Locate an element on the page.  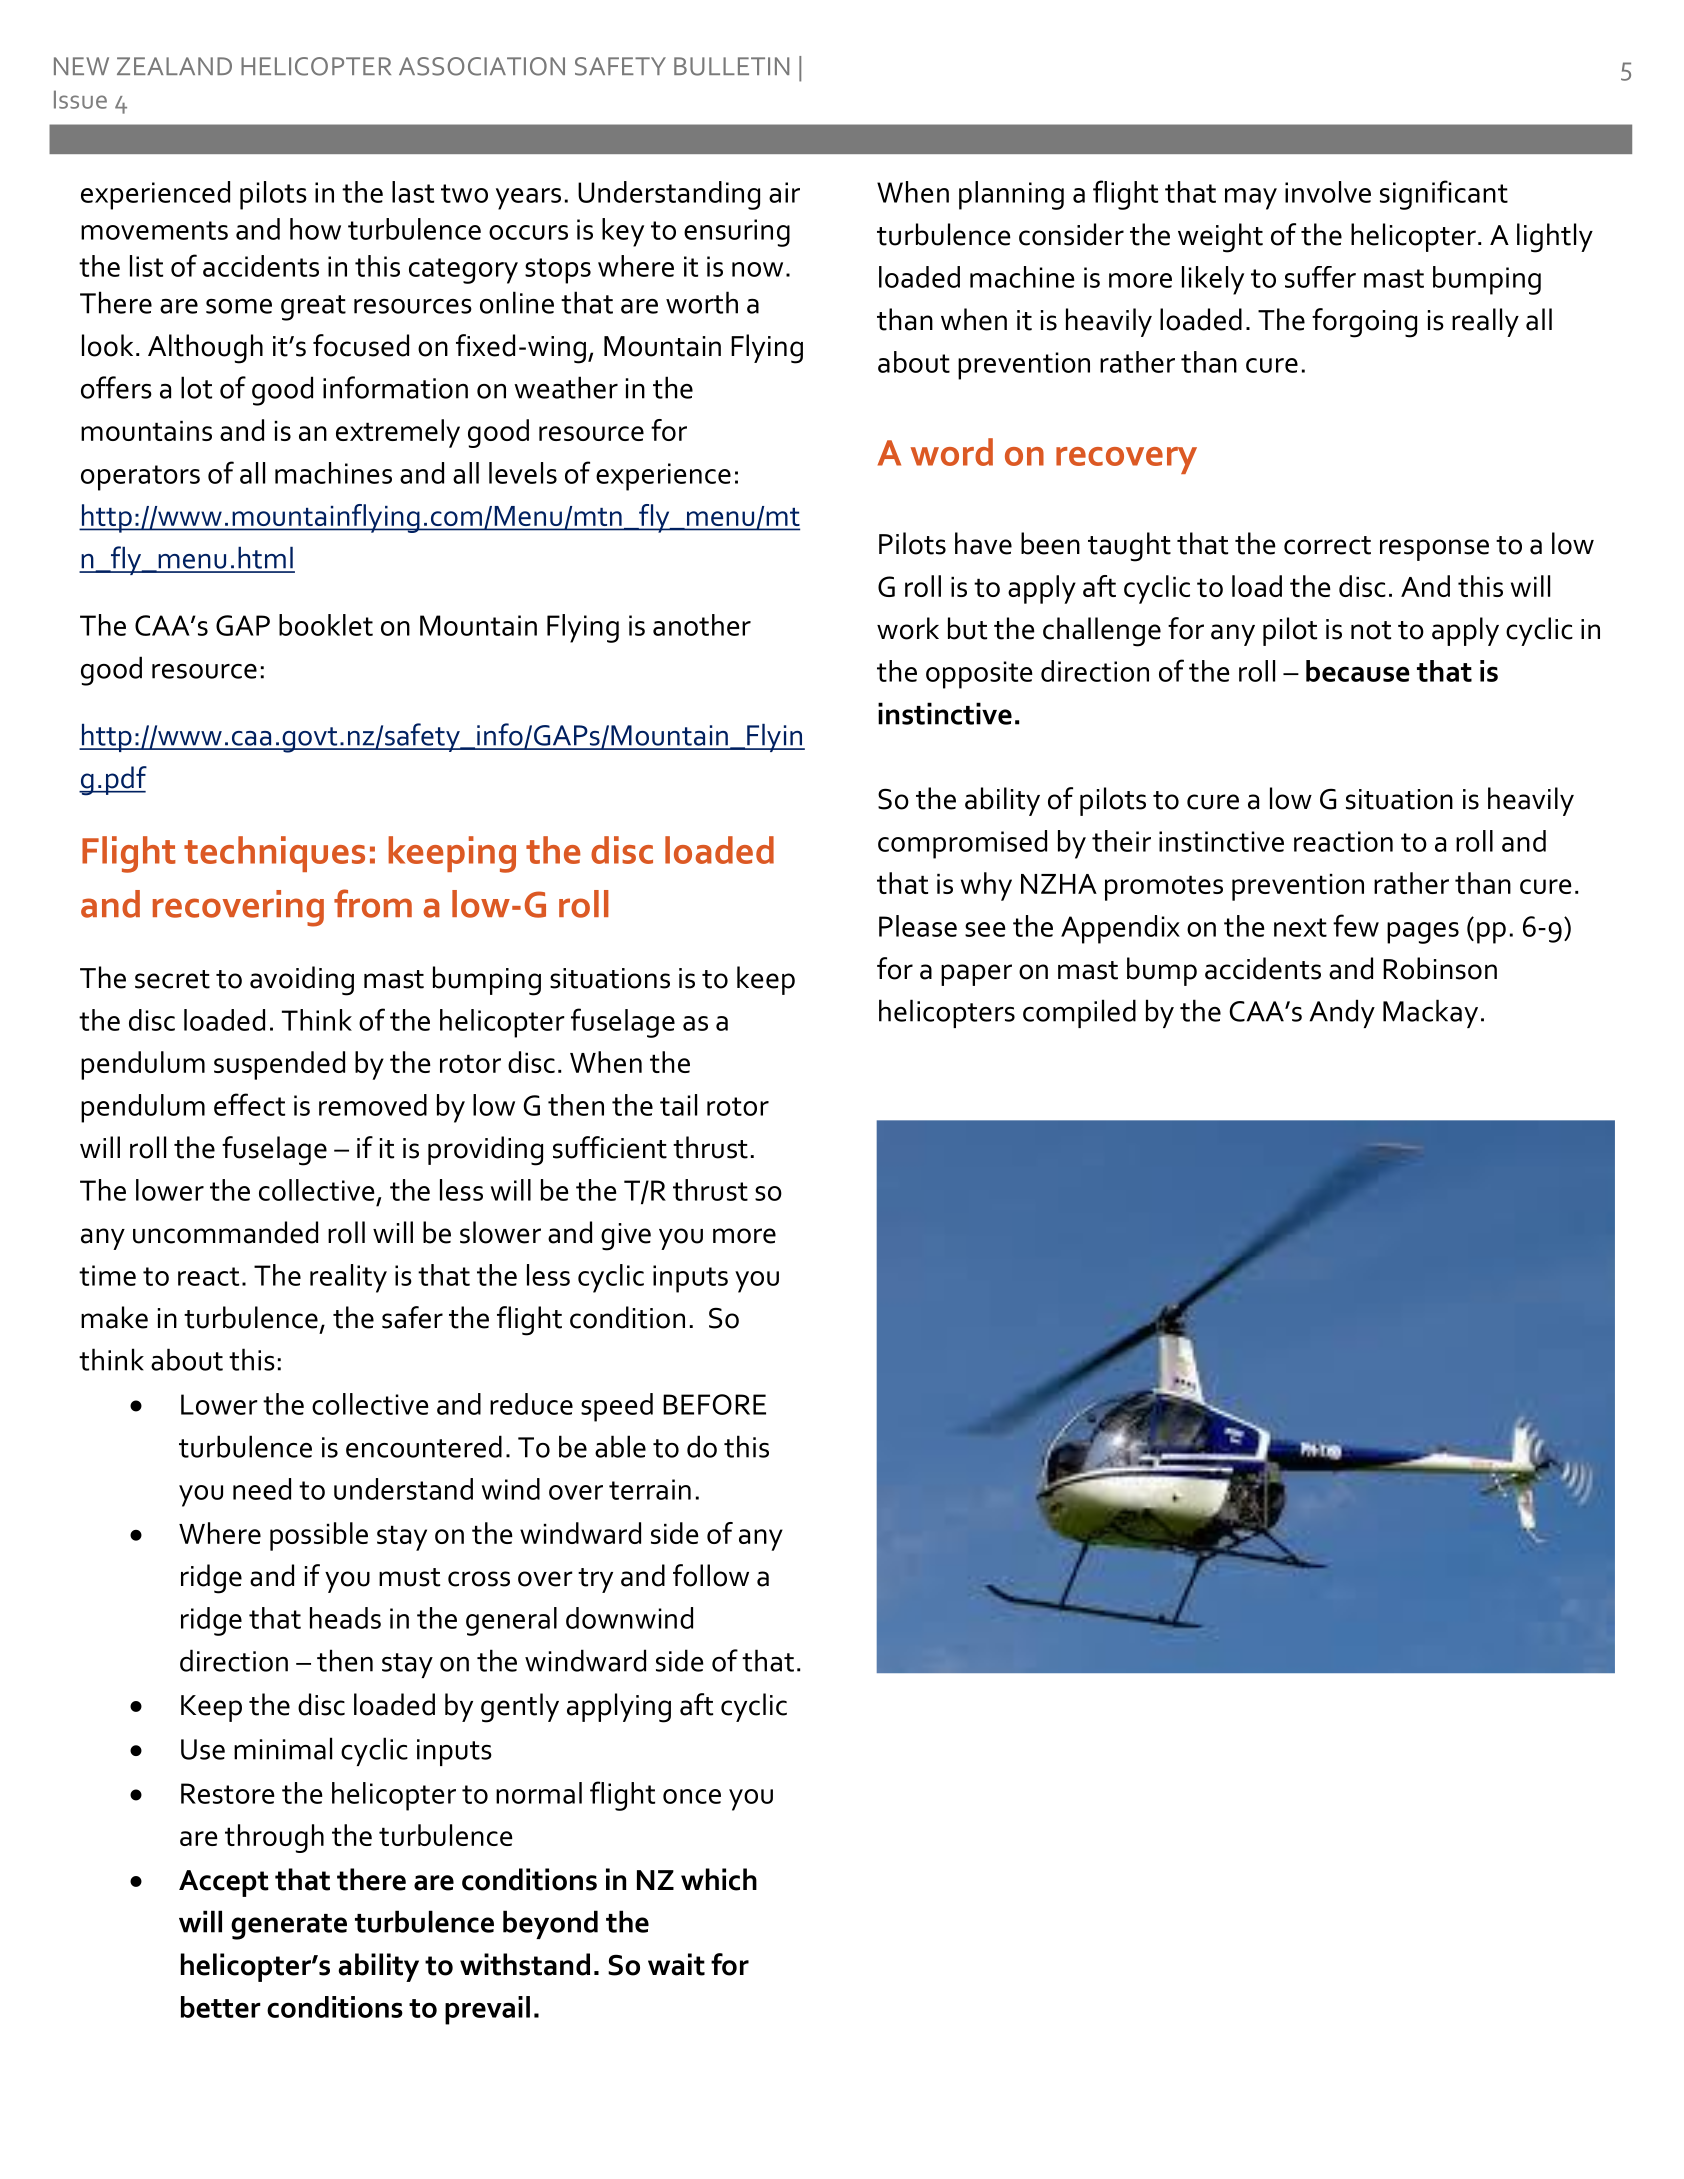
air is located at coordinates (784, 192).
